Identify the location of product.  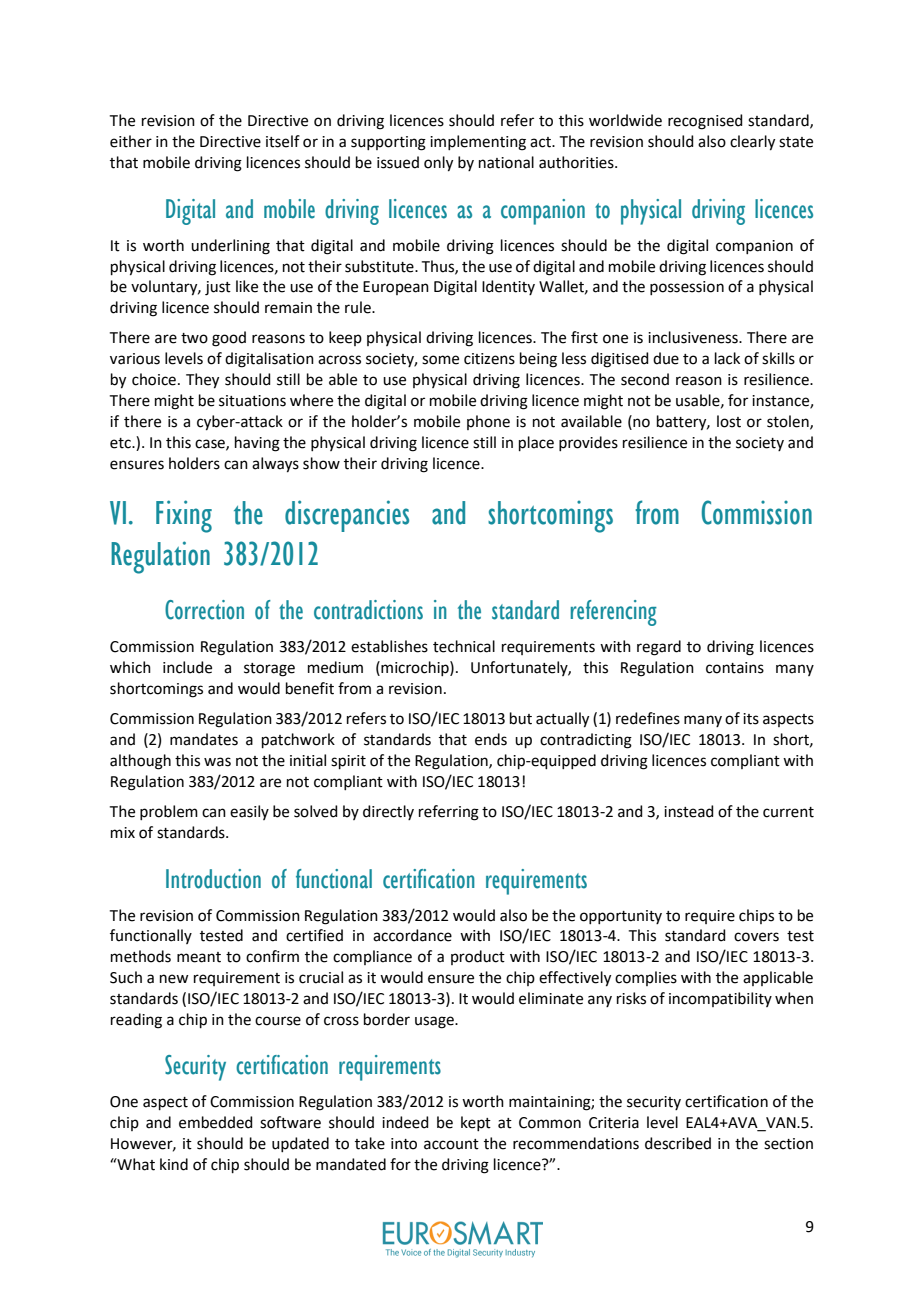
(478, 957).
